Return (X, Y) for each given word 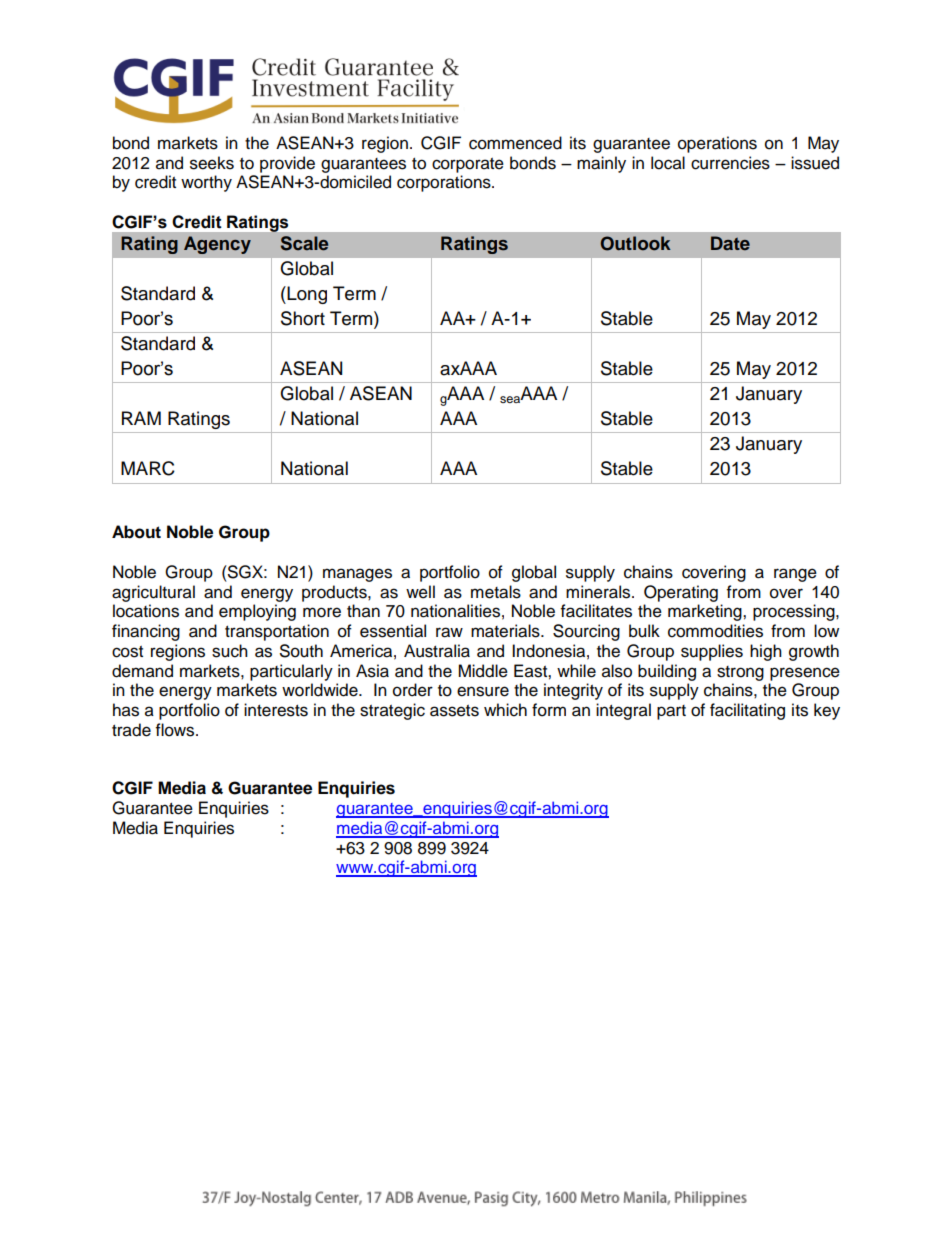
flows (176, 730)
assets (454, 711)
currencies (730, 163)
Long (306, 295)
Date (730, 243)
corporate (468, 165)
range (795, 575)
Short (303, 318)
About (136, 532)
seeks (212, 163)
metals (496, 592)
